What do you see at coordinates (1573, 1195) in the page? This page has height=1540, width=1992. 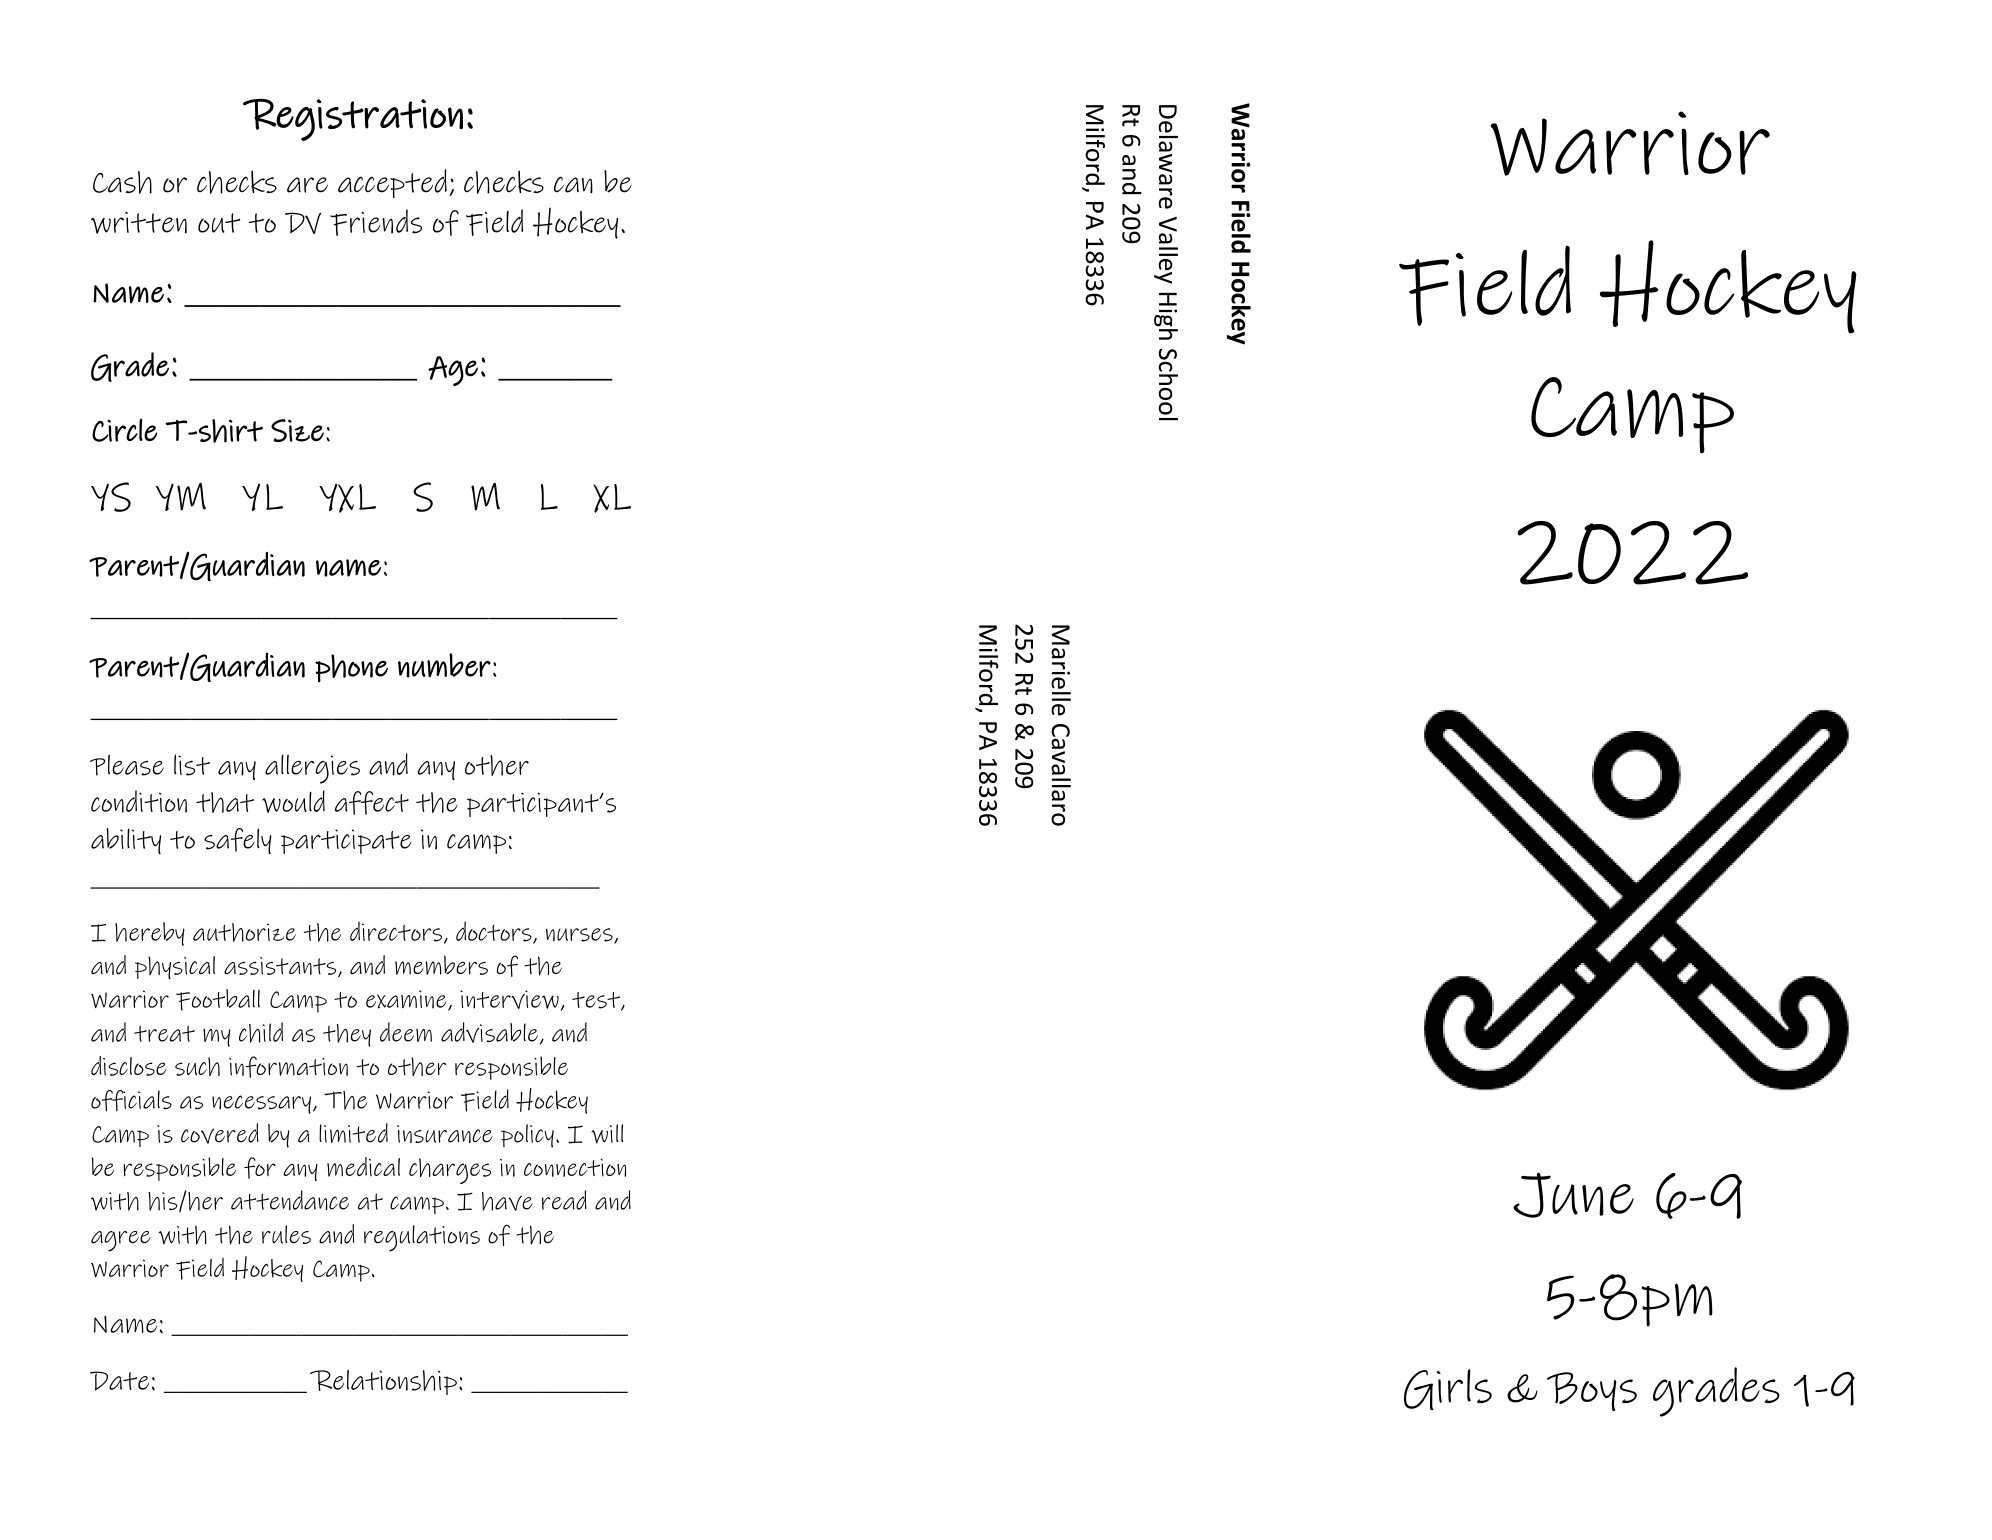 I see `June` at bounding box center [1573, 1195].
